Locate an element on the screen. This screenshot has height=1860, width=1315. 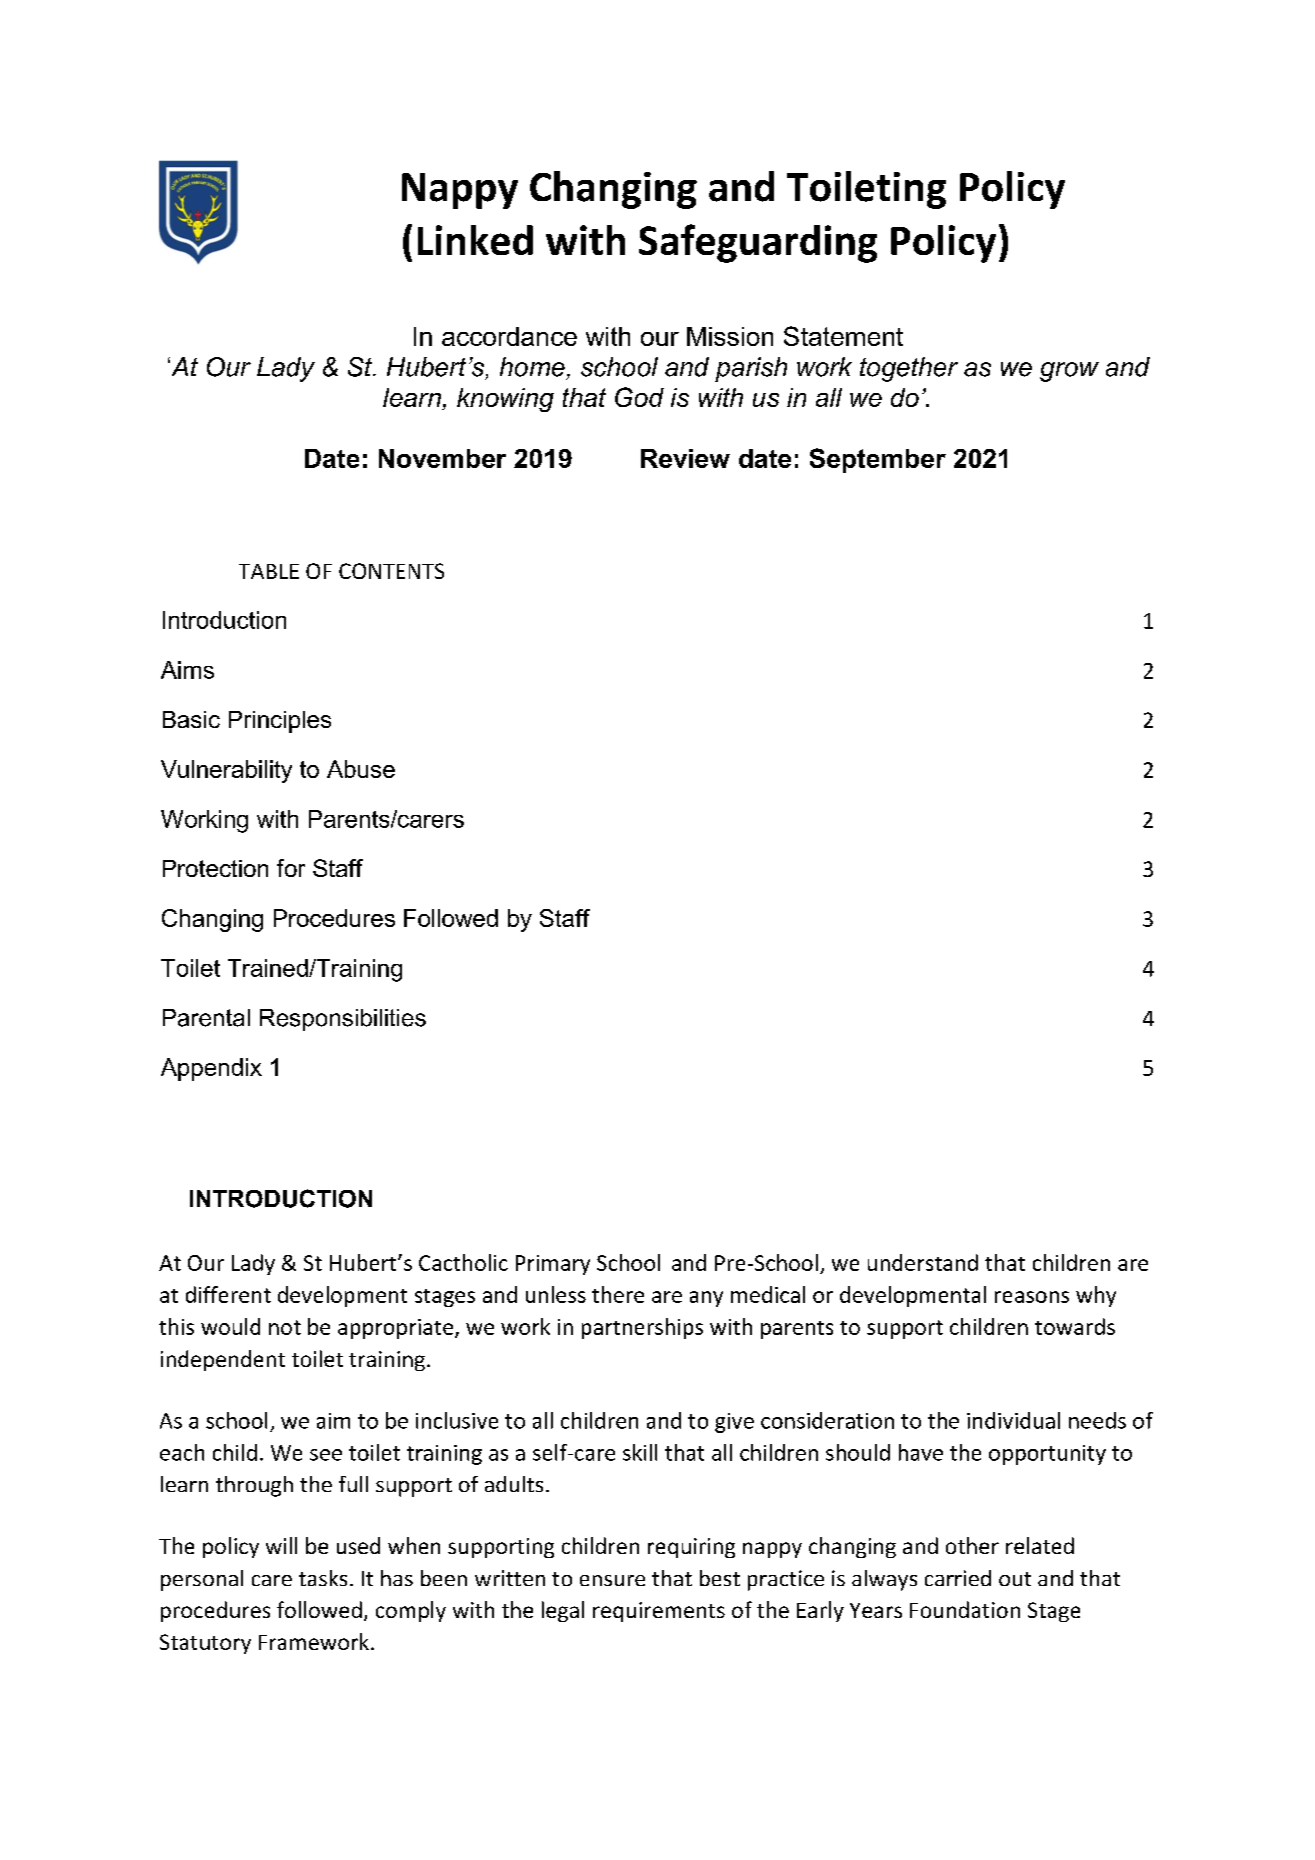
for is located at coordinates (291, 868).
